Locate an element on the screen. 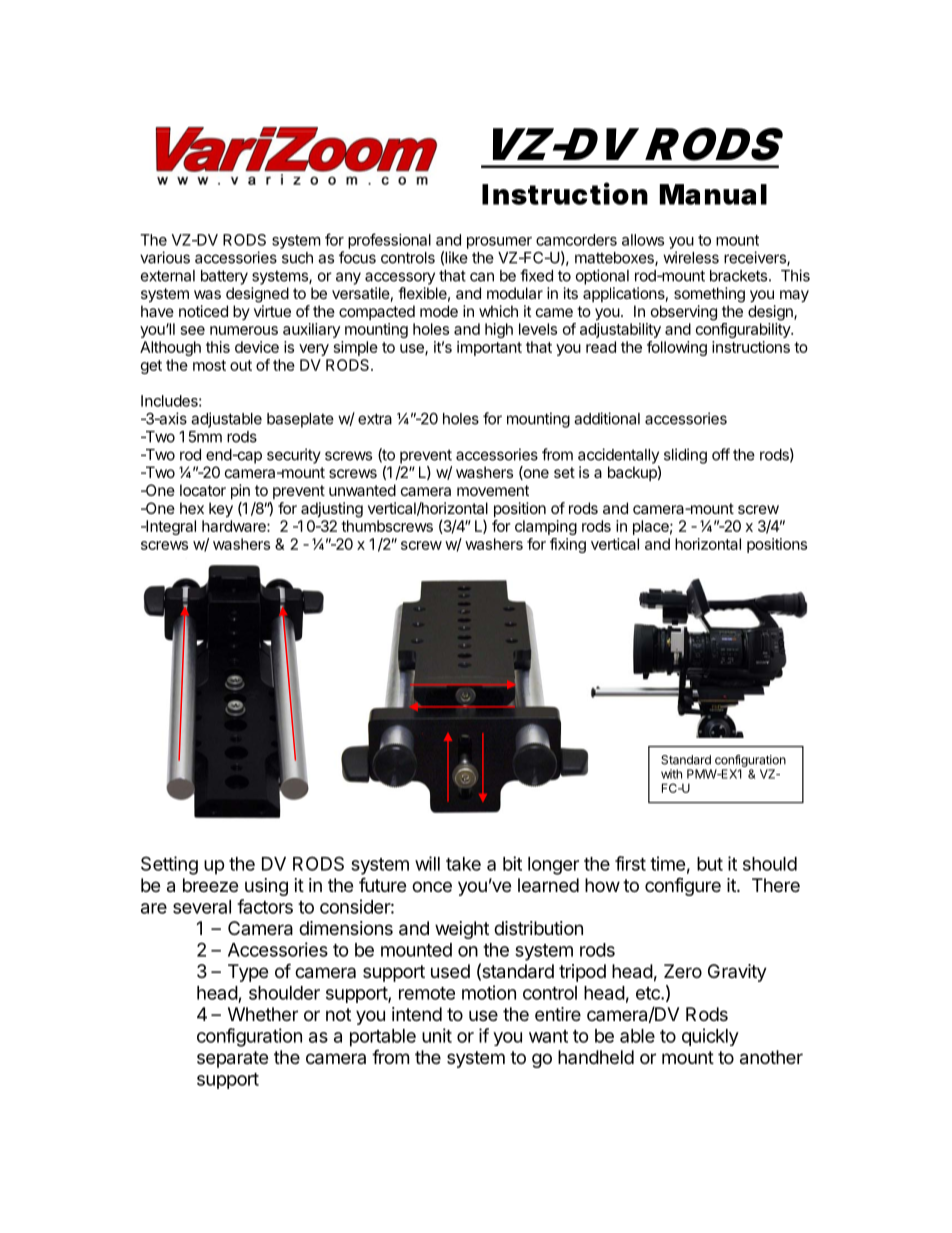 This screenshot has width=952, height=1233. off is located at coordinates (721, 454).
